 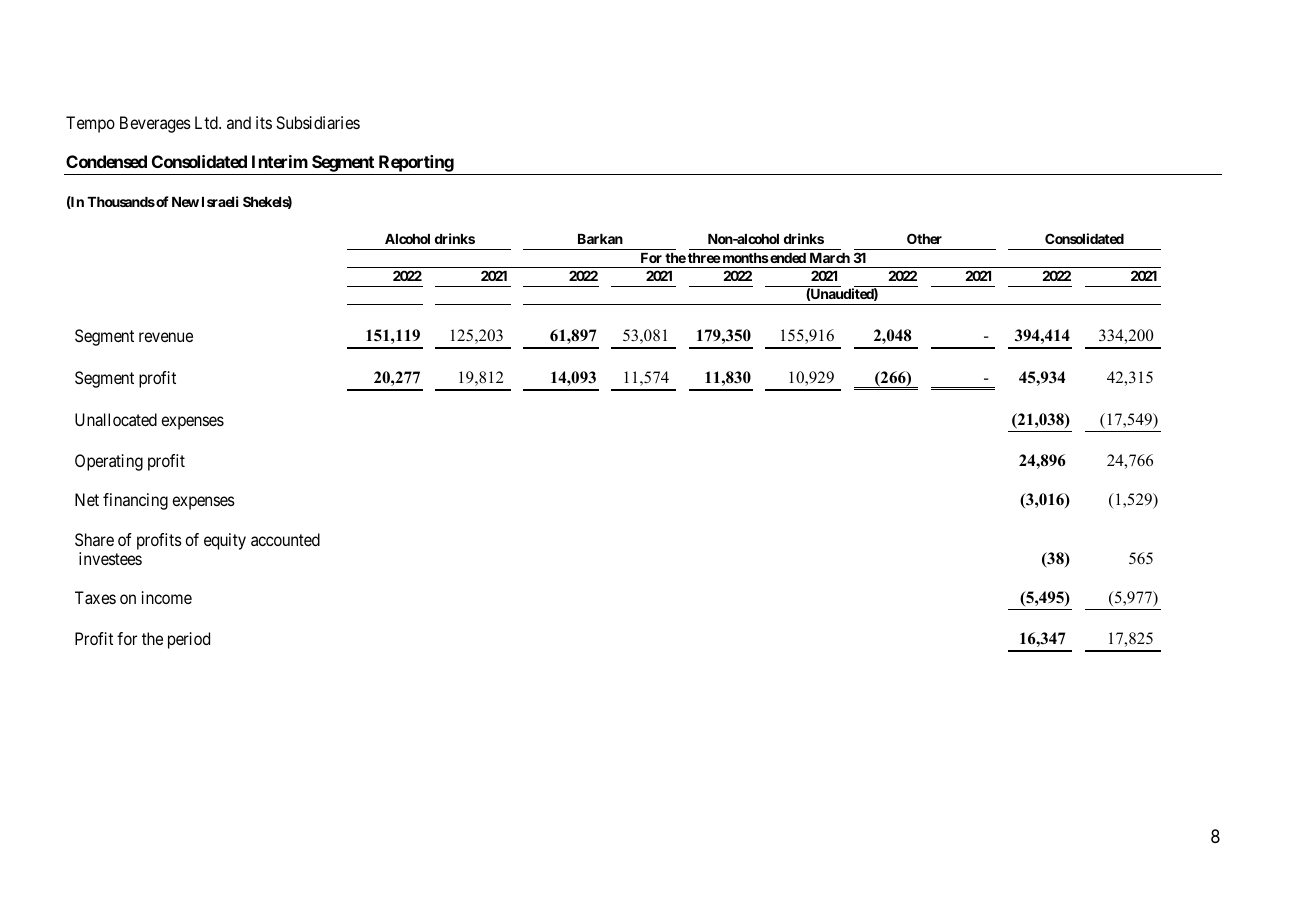 What do you see at coordinates (225, 541) in the screenshot?
I see `equity` at bounding box center [225, 541].
